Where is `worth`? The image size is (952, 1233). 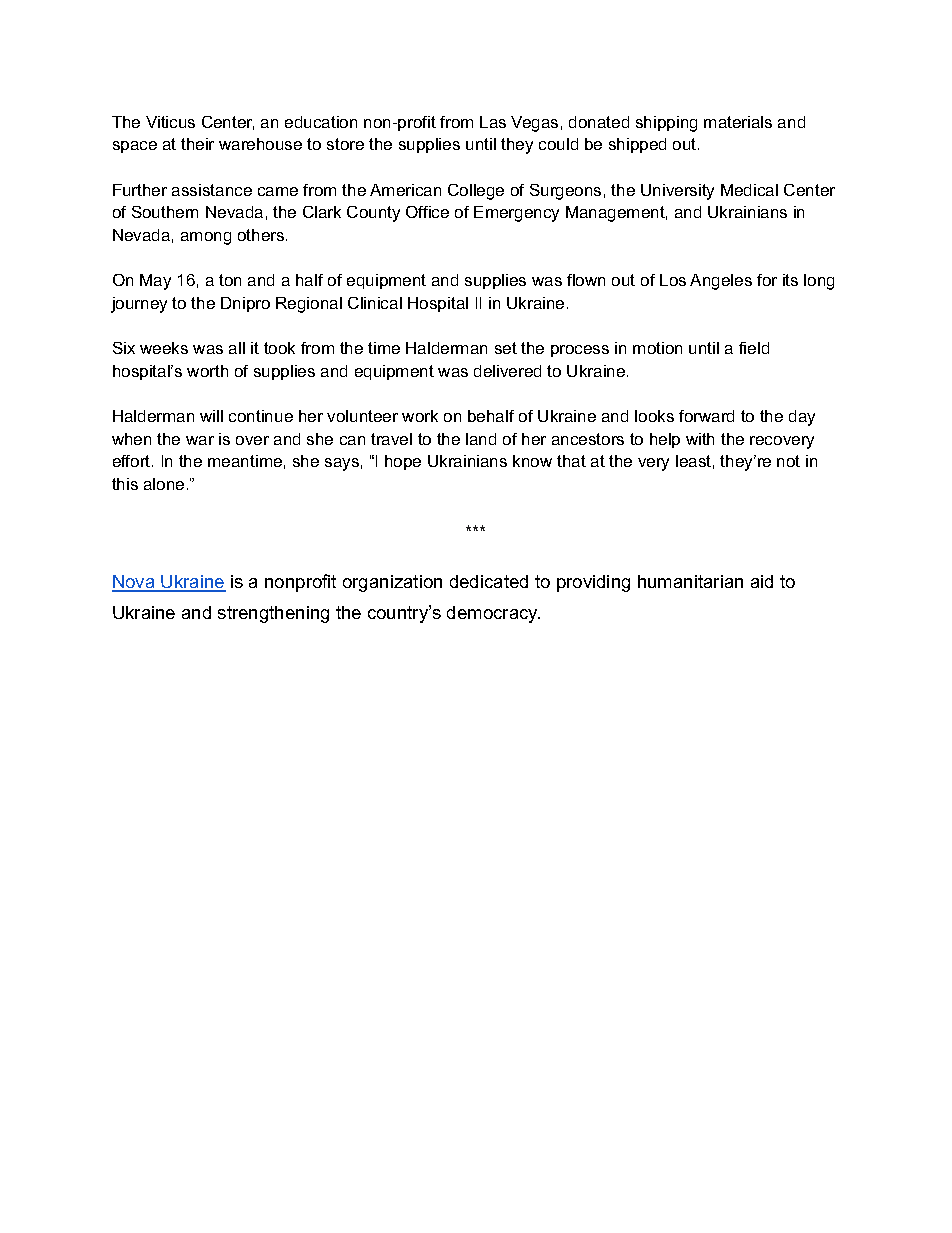
worth is located at coordinates (207, 371).
